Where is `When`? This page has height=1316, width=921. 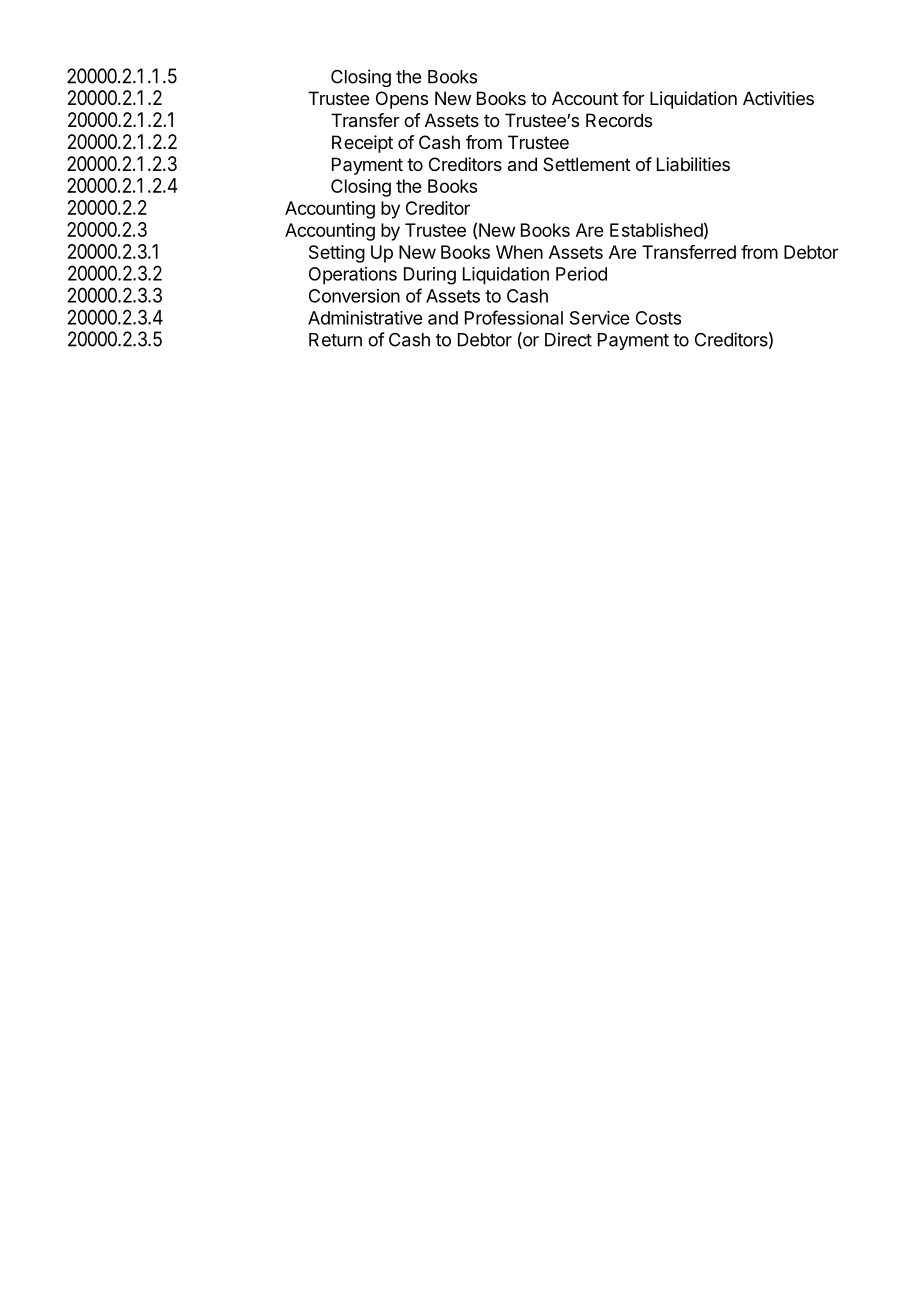
When is located at coordinates (519, 252).
